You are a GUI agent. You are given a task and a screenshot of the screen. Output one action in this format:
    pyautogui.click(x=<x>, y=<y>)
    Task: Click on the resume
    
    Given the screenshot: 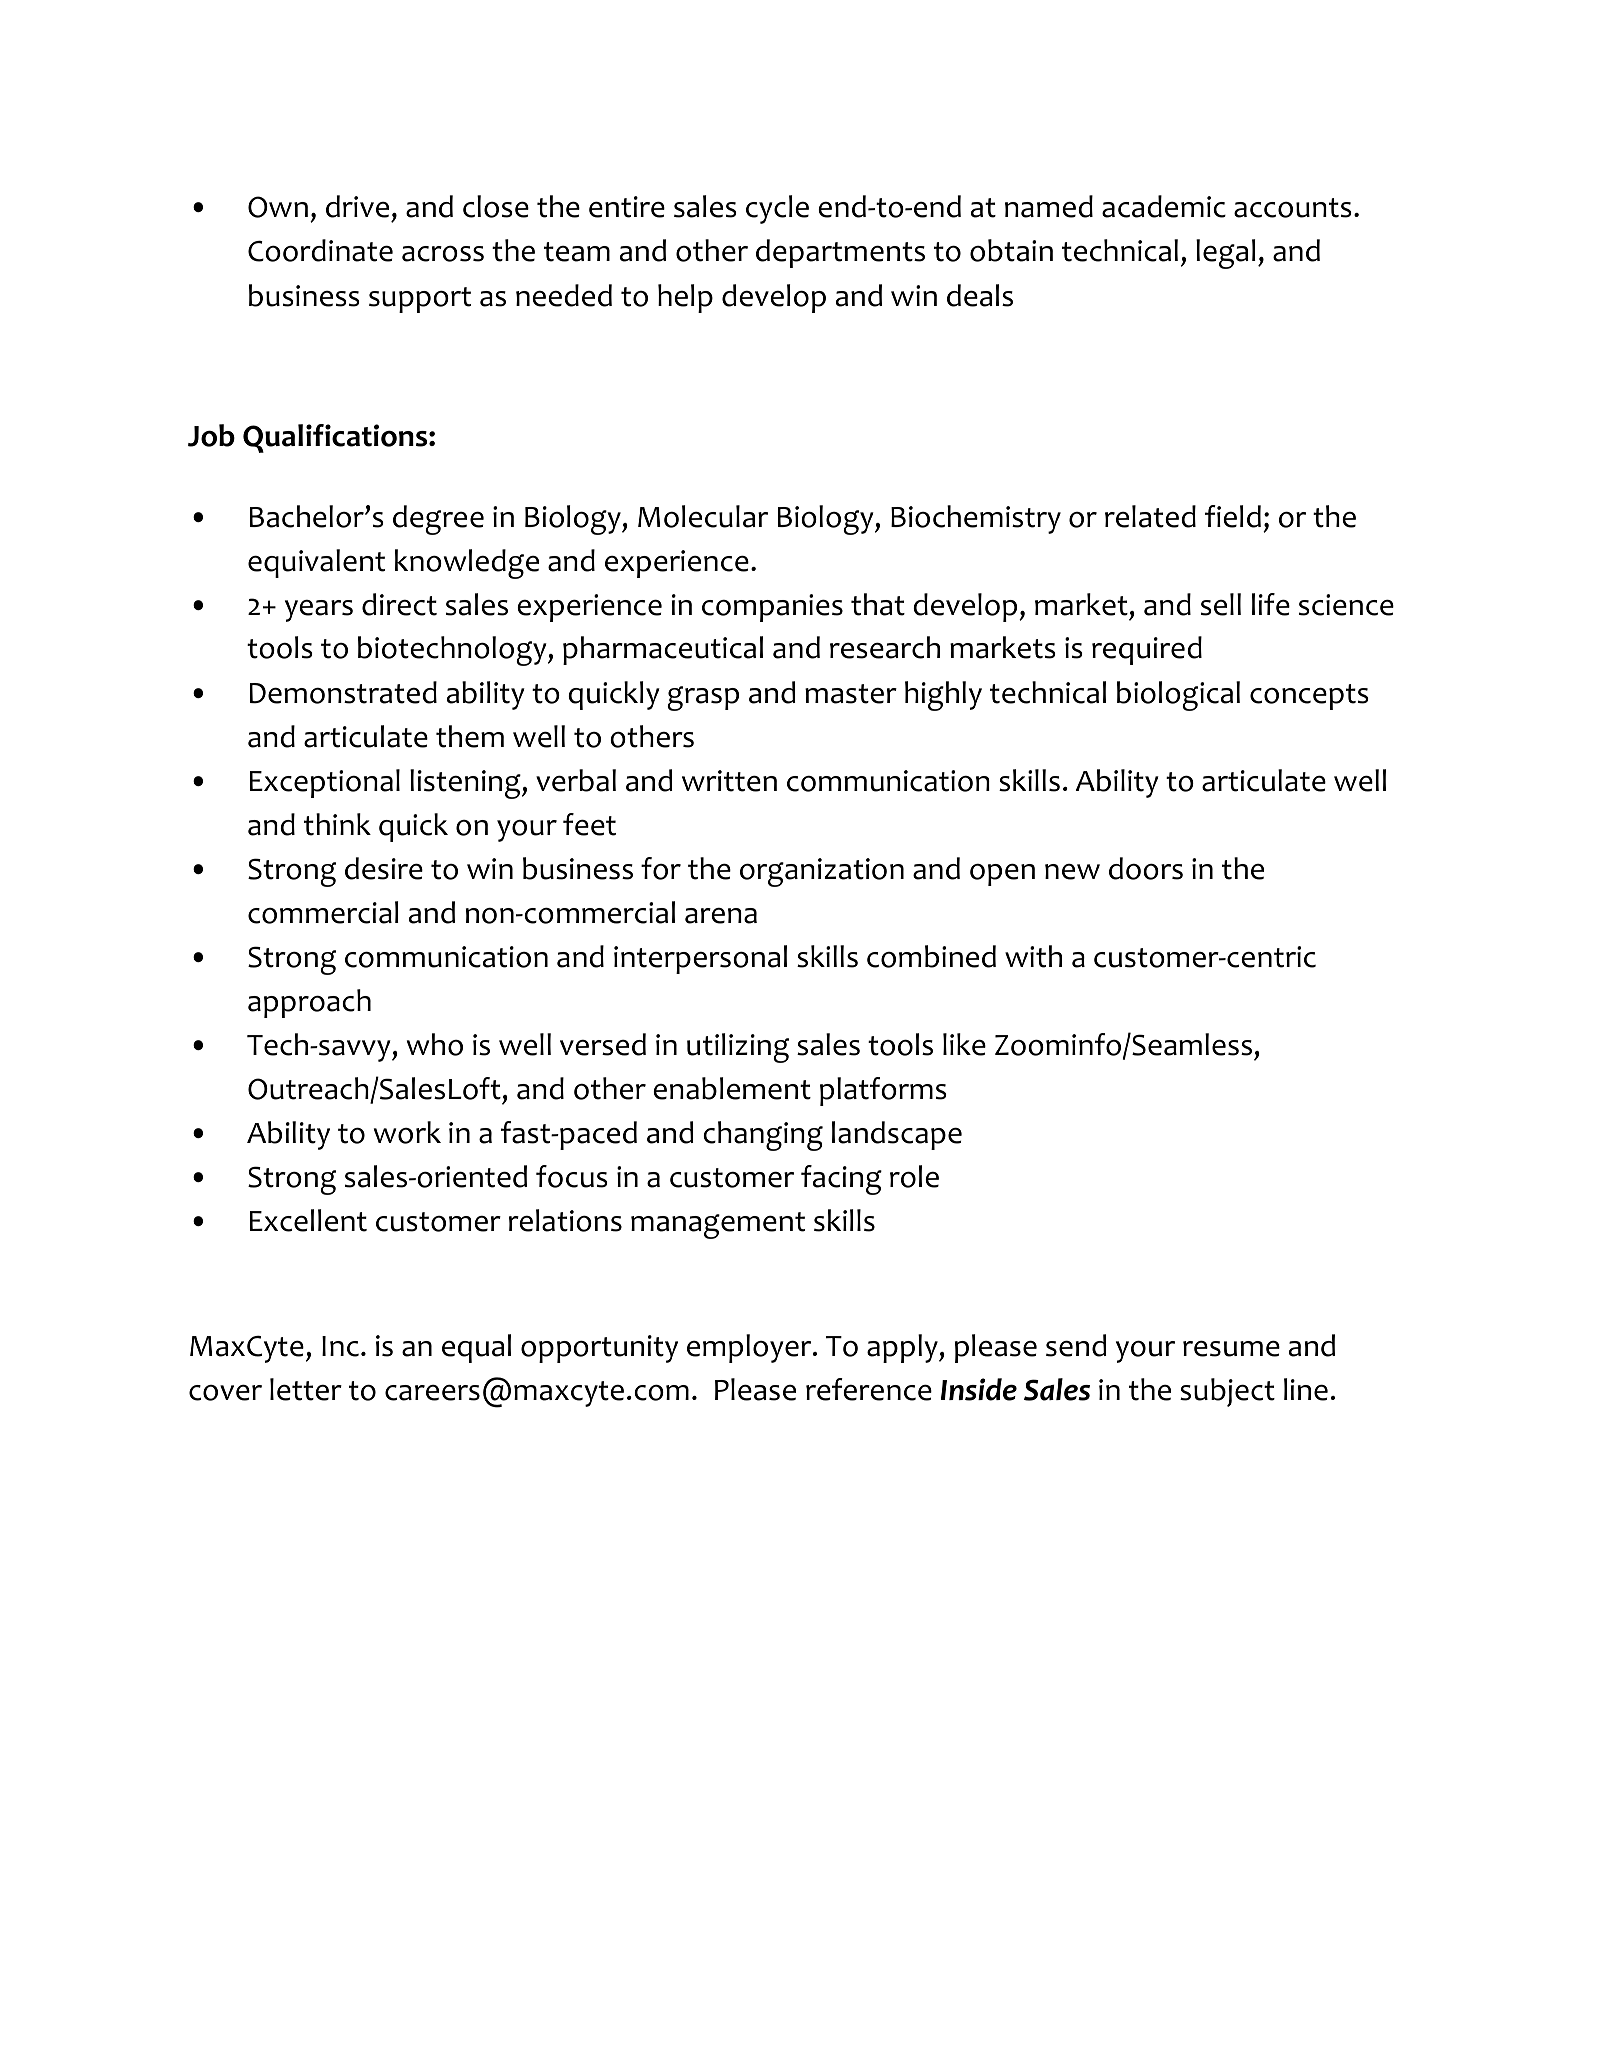 What is the action you would take?
    pyautogui.click(x=1231, y=1348)
